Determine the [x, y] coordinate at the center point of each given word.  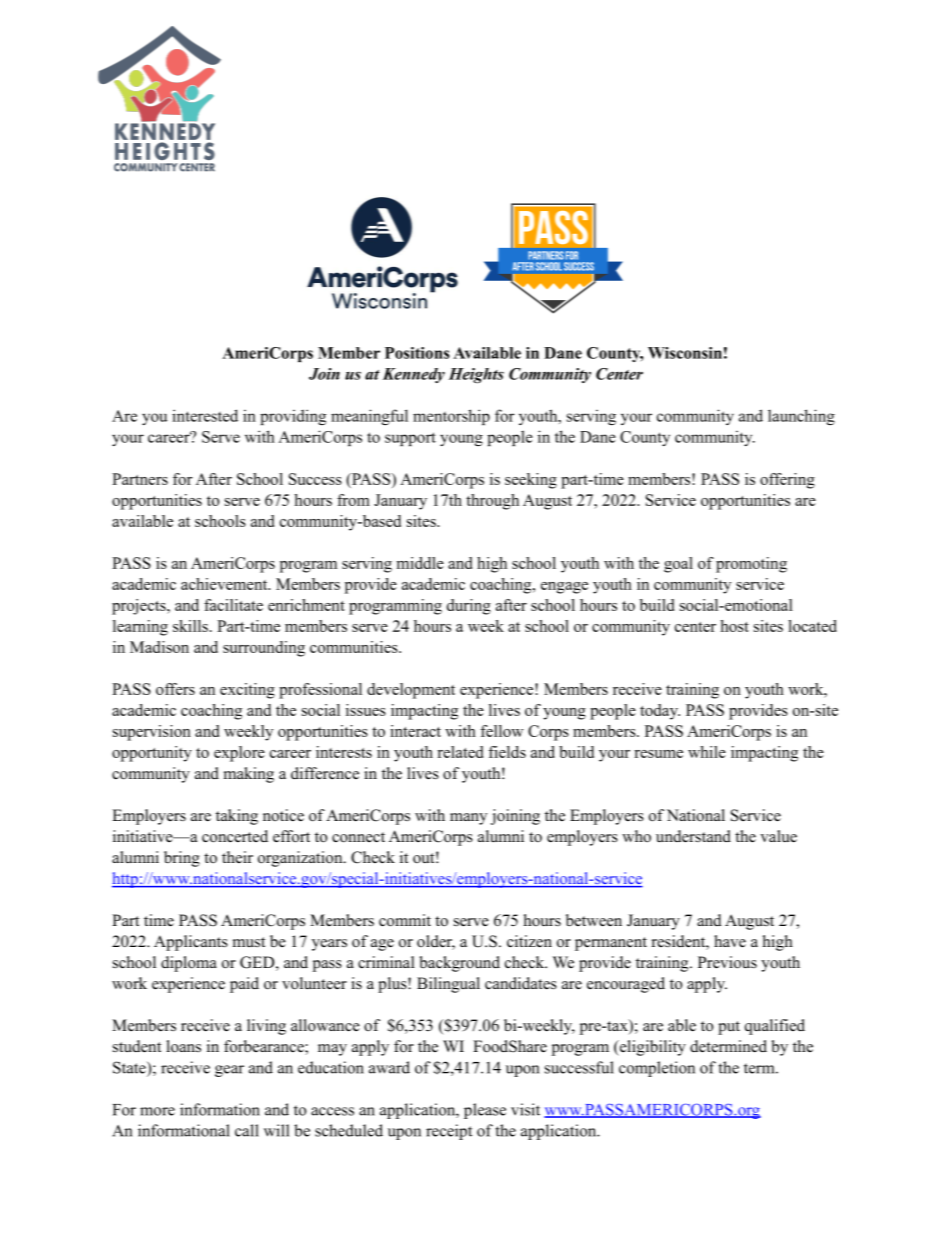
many [468, 819]
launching [801, 417]
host [734, 626]
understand [693, 836]
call [247, 1130]
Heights [476, 375]
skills [190, 626]
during [469, 607]
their [237, 857]
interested [205, 415]
